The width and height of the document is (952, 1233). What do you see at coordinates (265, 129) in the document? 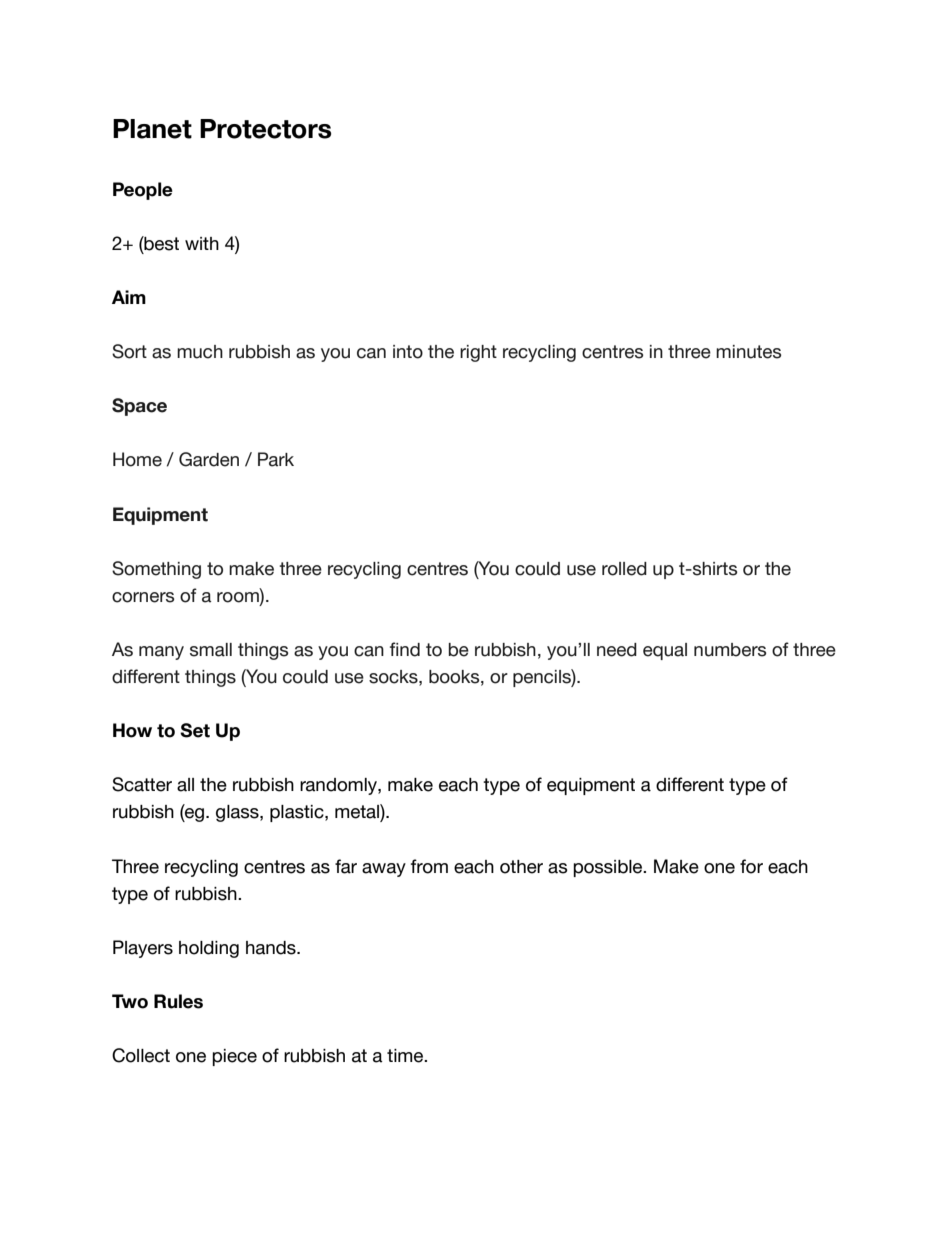
I see `Protectors` at bounding box center [265, 129].
